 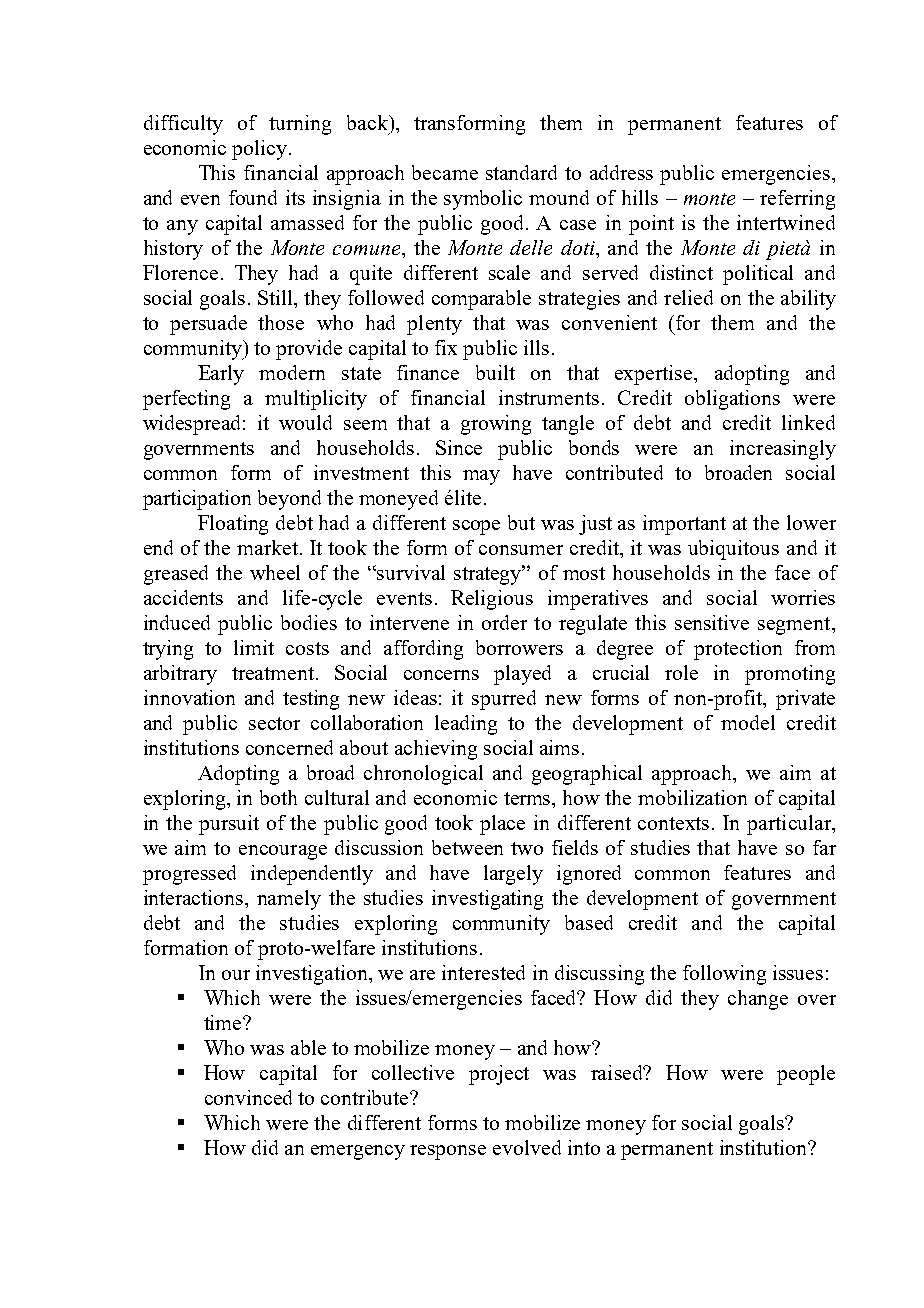 What do you see at coordinates (261, 150) in the document?
I see `policy` at bounding box center [261, 150].
